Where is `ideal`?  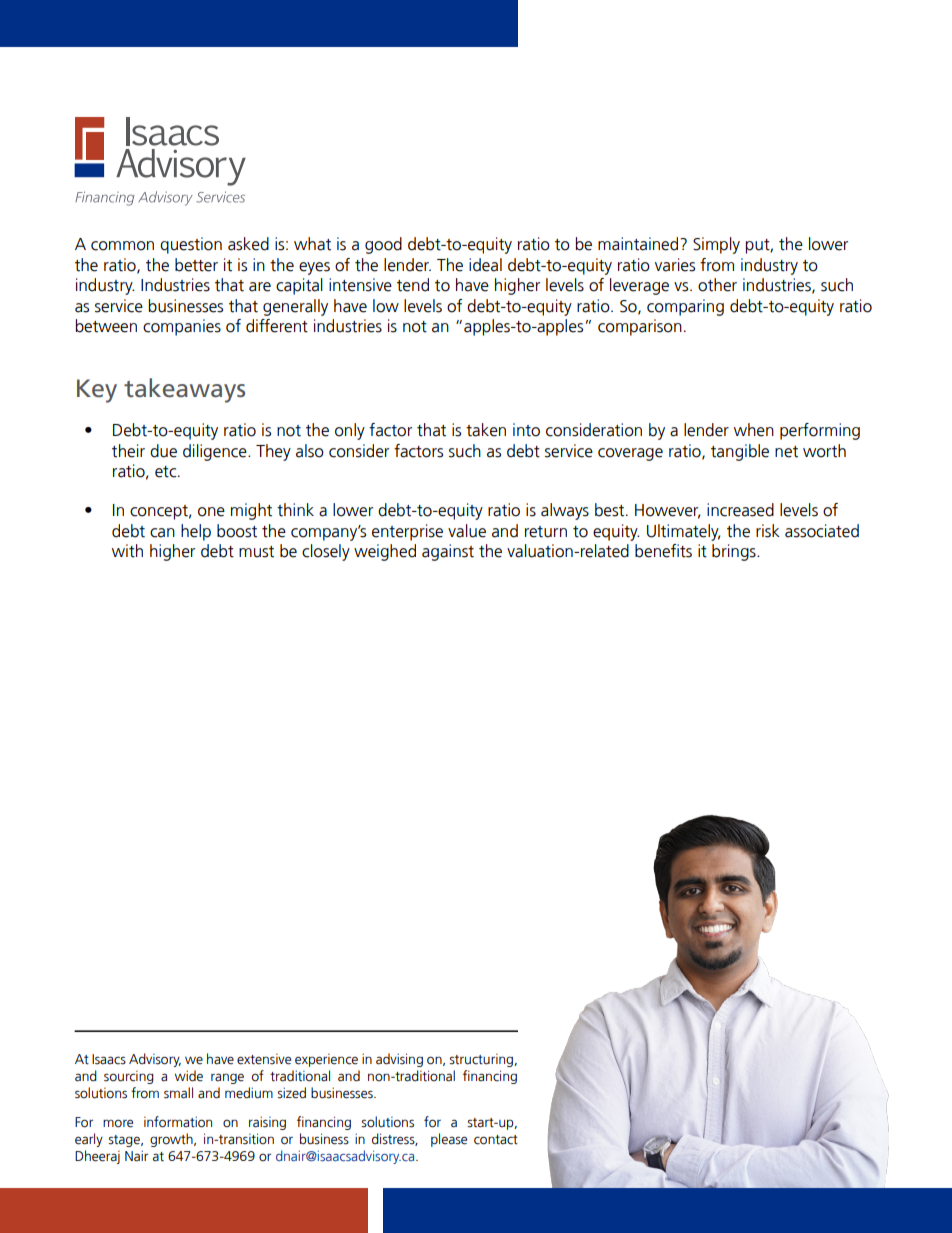
ideal is located at coordinates (485, 265).
